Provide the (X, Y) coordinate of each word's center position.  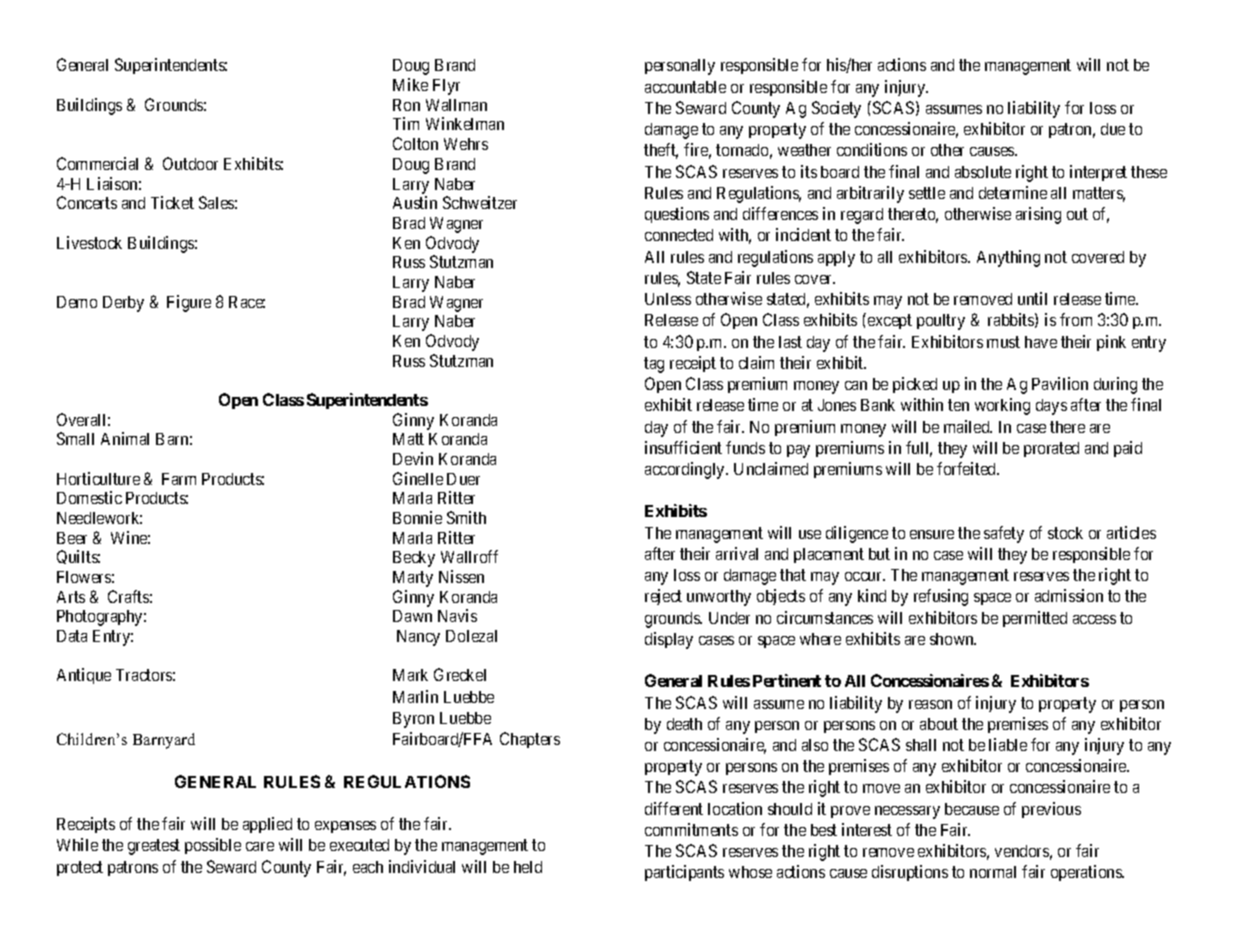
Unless (668, 299)
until (1032, 298)
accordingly (686, 470)
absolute (983, 172)
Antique (84, 676)
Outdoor (190, 163)
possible (213, 846)
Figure (189, 303)
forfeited (968, 468)
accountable (685, 87)
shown (953, 639)
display (669, 640)
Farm (179, 479)
